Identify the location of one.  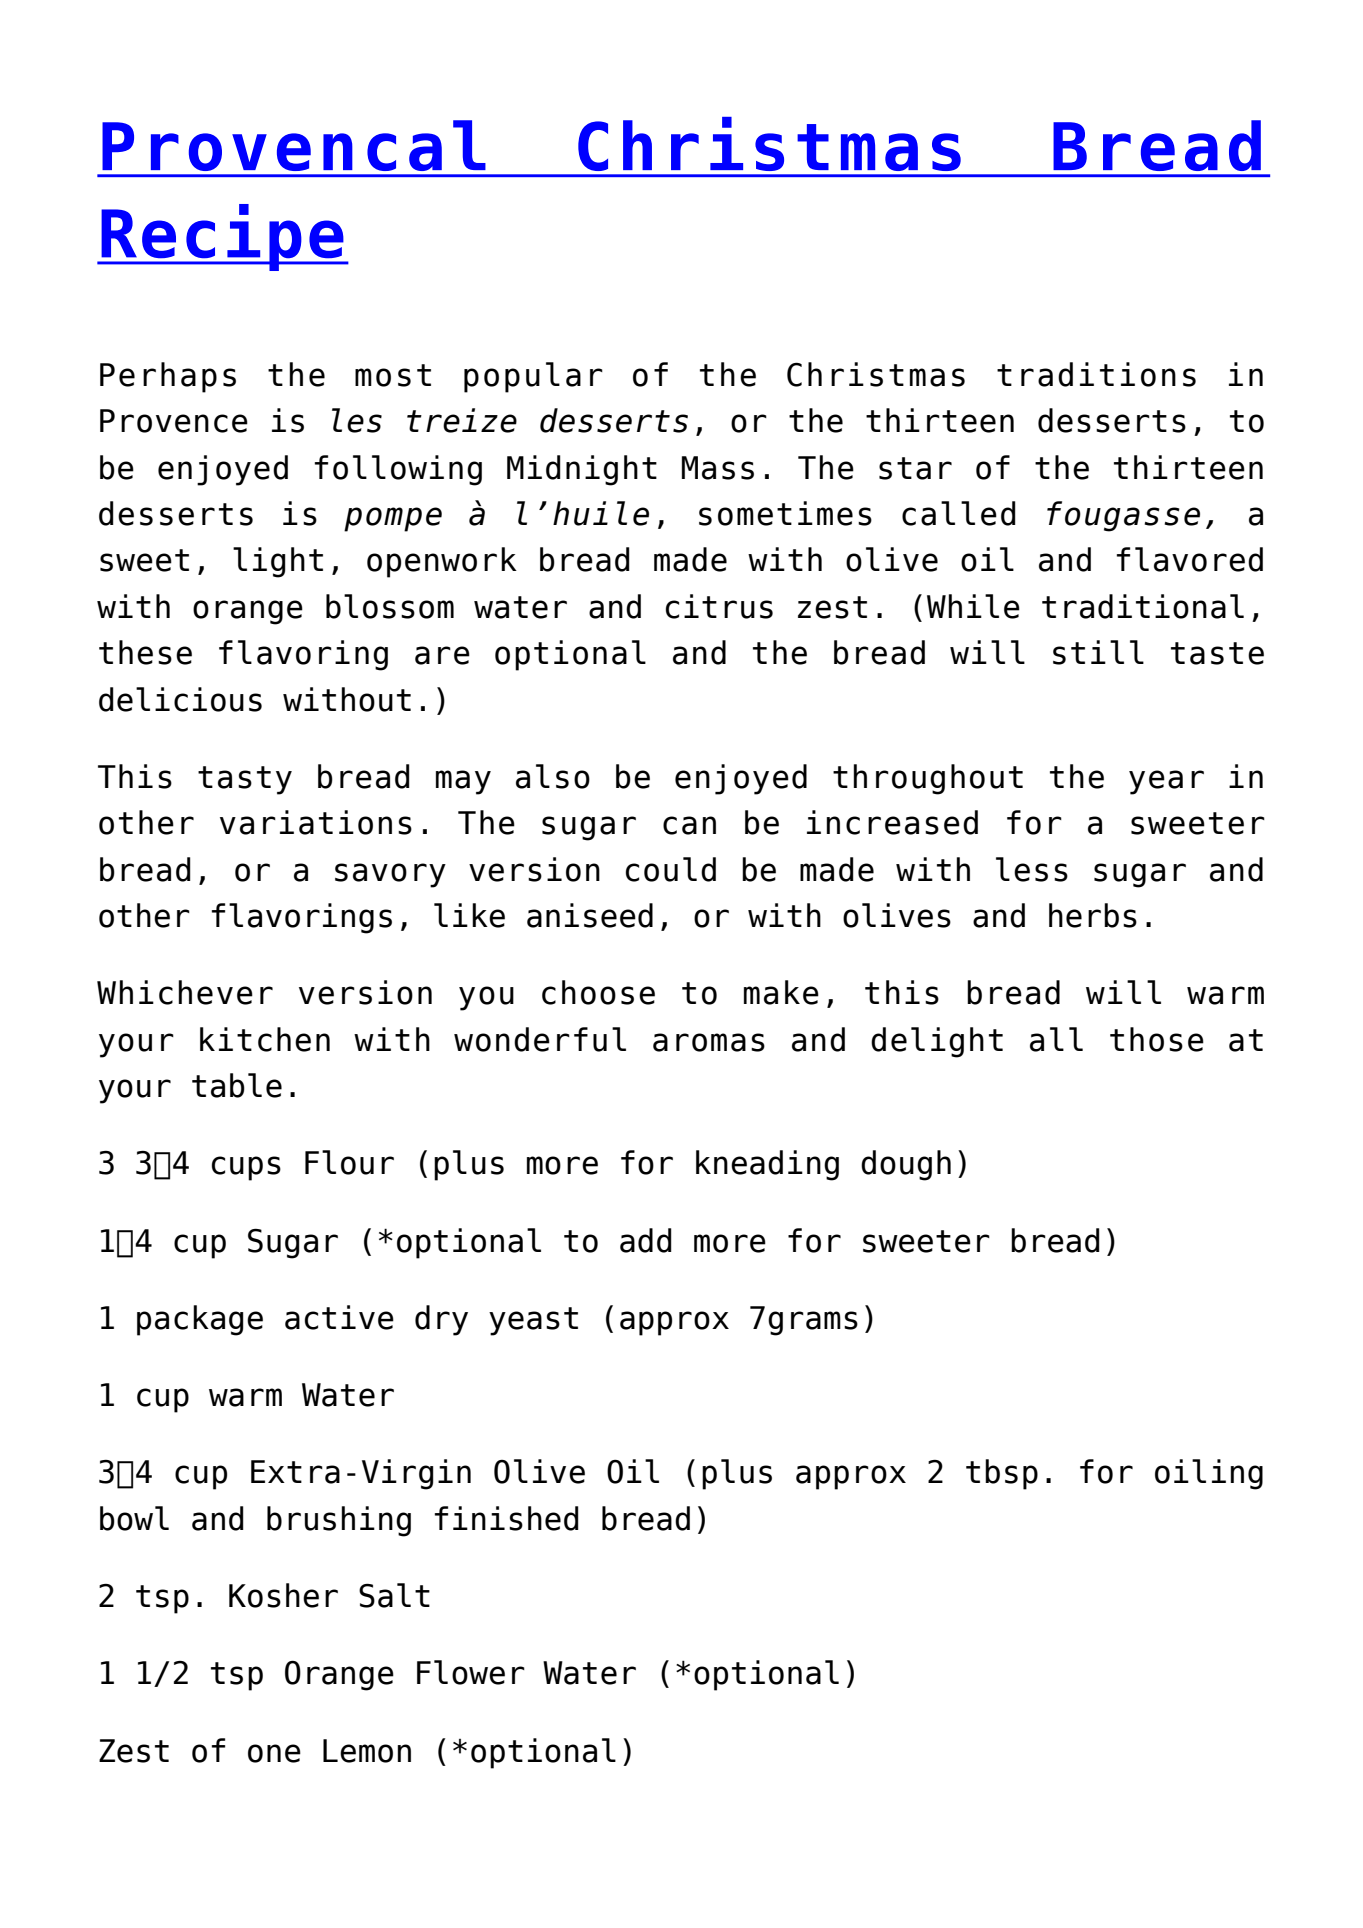
(274, 1753).
